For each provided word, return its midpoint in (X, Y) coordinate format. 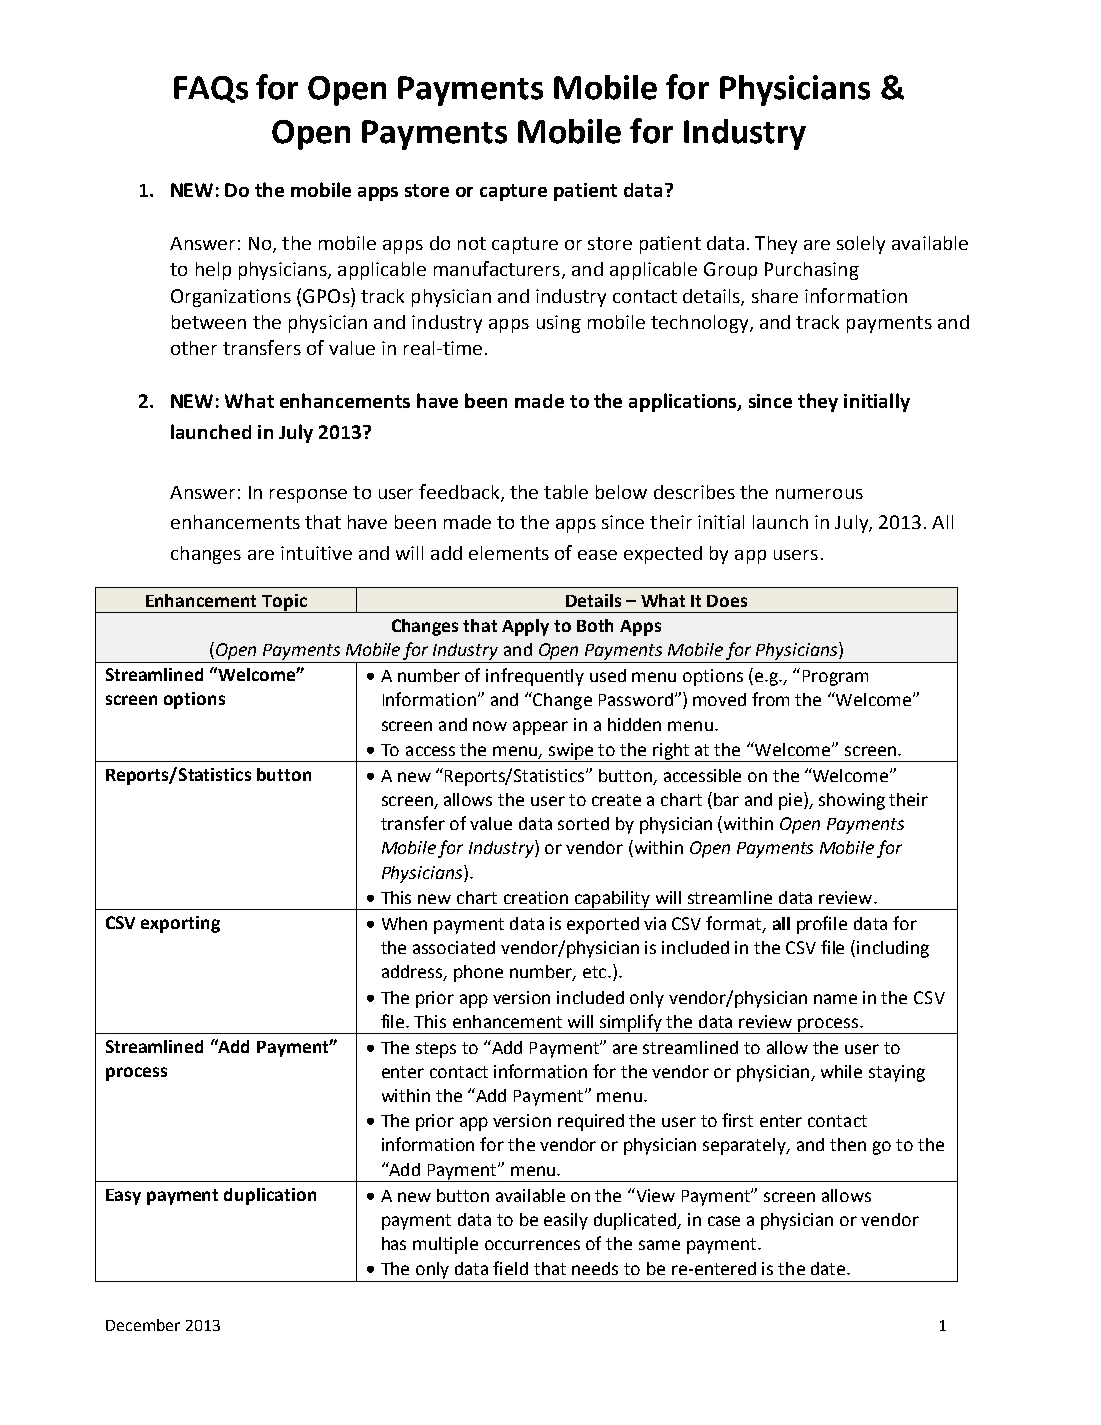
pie (792, 801)
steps (436, 1050)
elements (509, 553)
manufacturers (497, 268)
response (308, 496)
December (143, 1325)
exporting (180, 924)
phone (478, 973)
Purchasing (812, 271)
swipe (572, 752)
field (510, 1268)
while (841, 1071)
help (213, 271)
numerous (819, 494)
